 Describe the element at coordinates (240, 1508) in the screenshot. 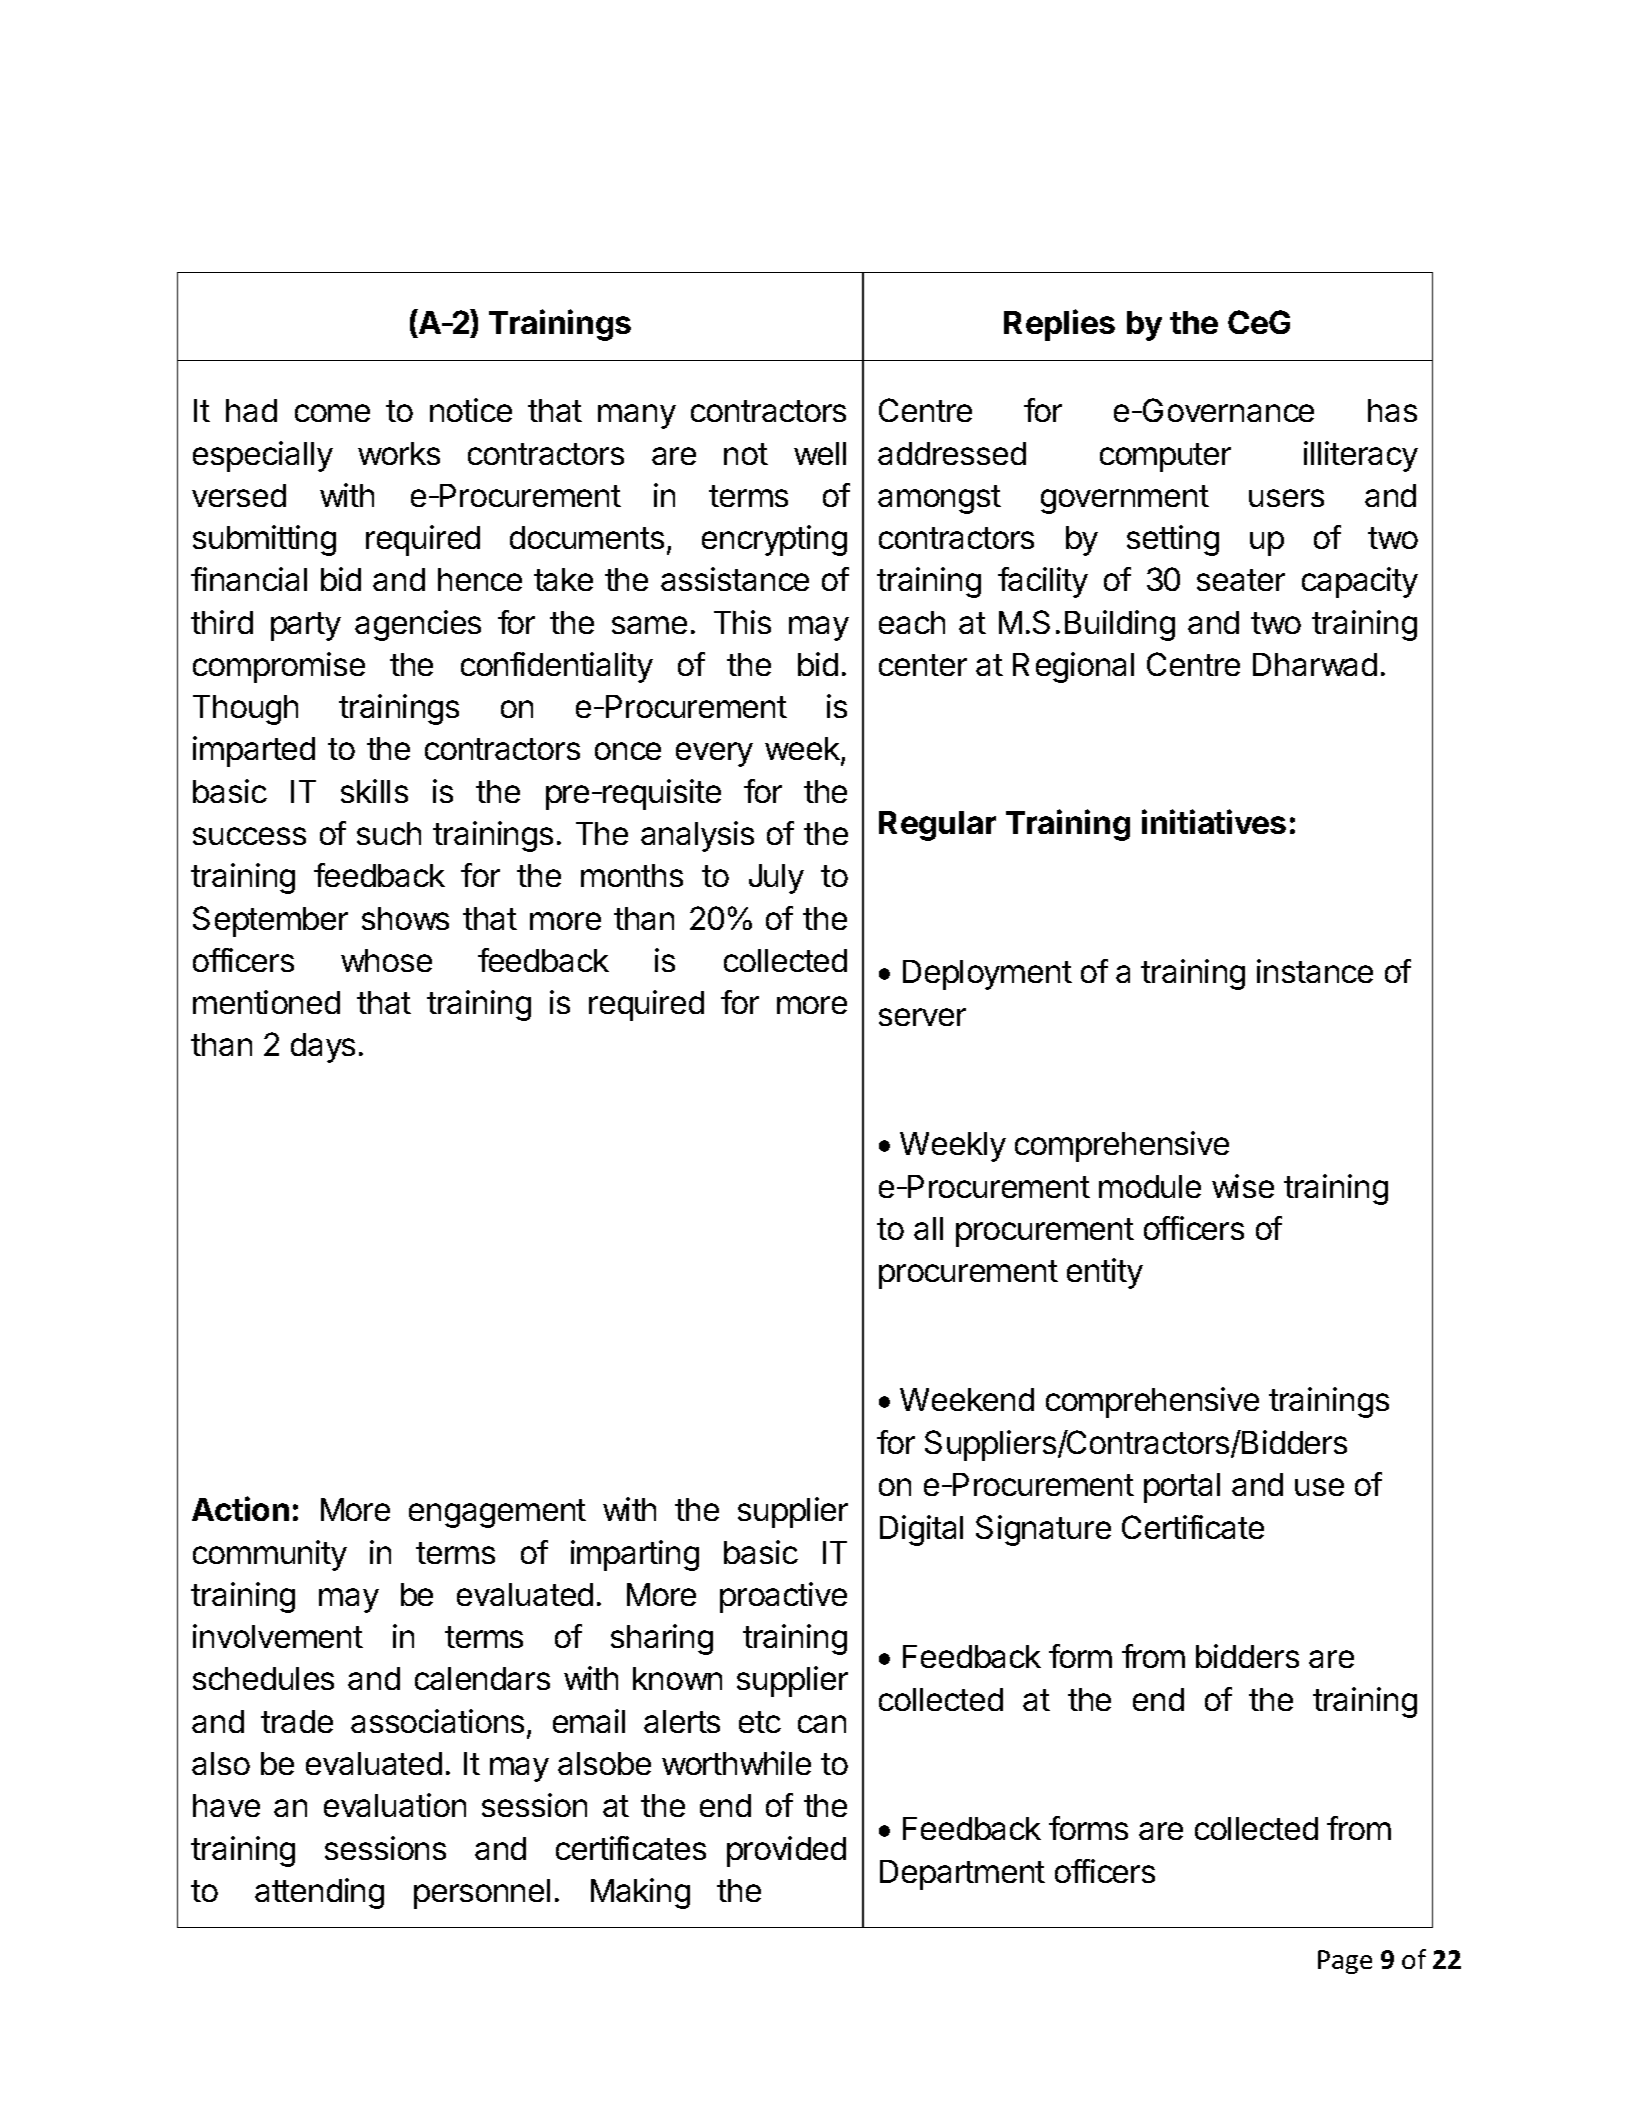

I see `Action` at that location.
